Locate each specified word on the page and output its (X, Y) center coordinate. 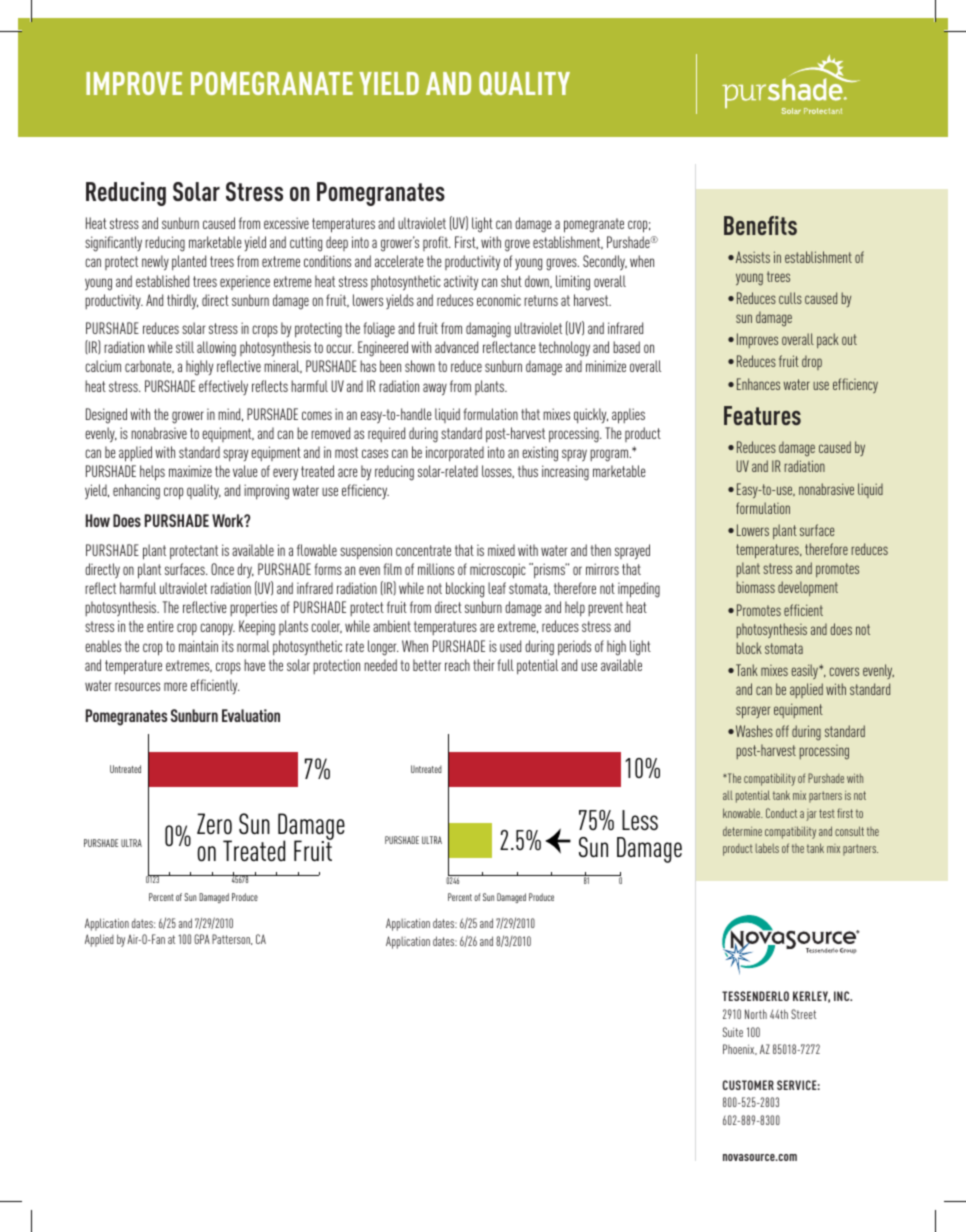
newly (155, 263)
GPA (202, 939)
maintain (198, 646)
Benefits (760, 225)
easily (806, 671)
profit (436, 243)
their (484, 665)
